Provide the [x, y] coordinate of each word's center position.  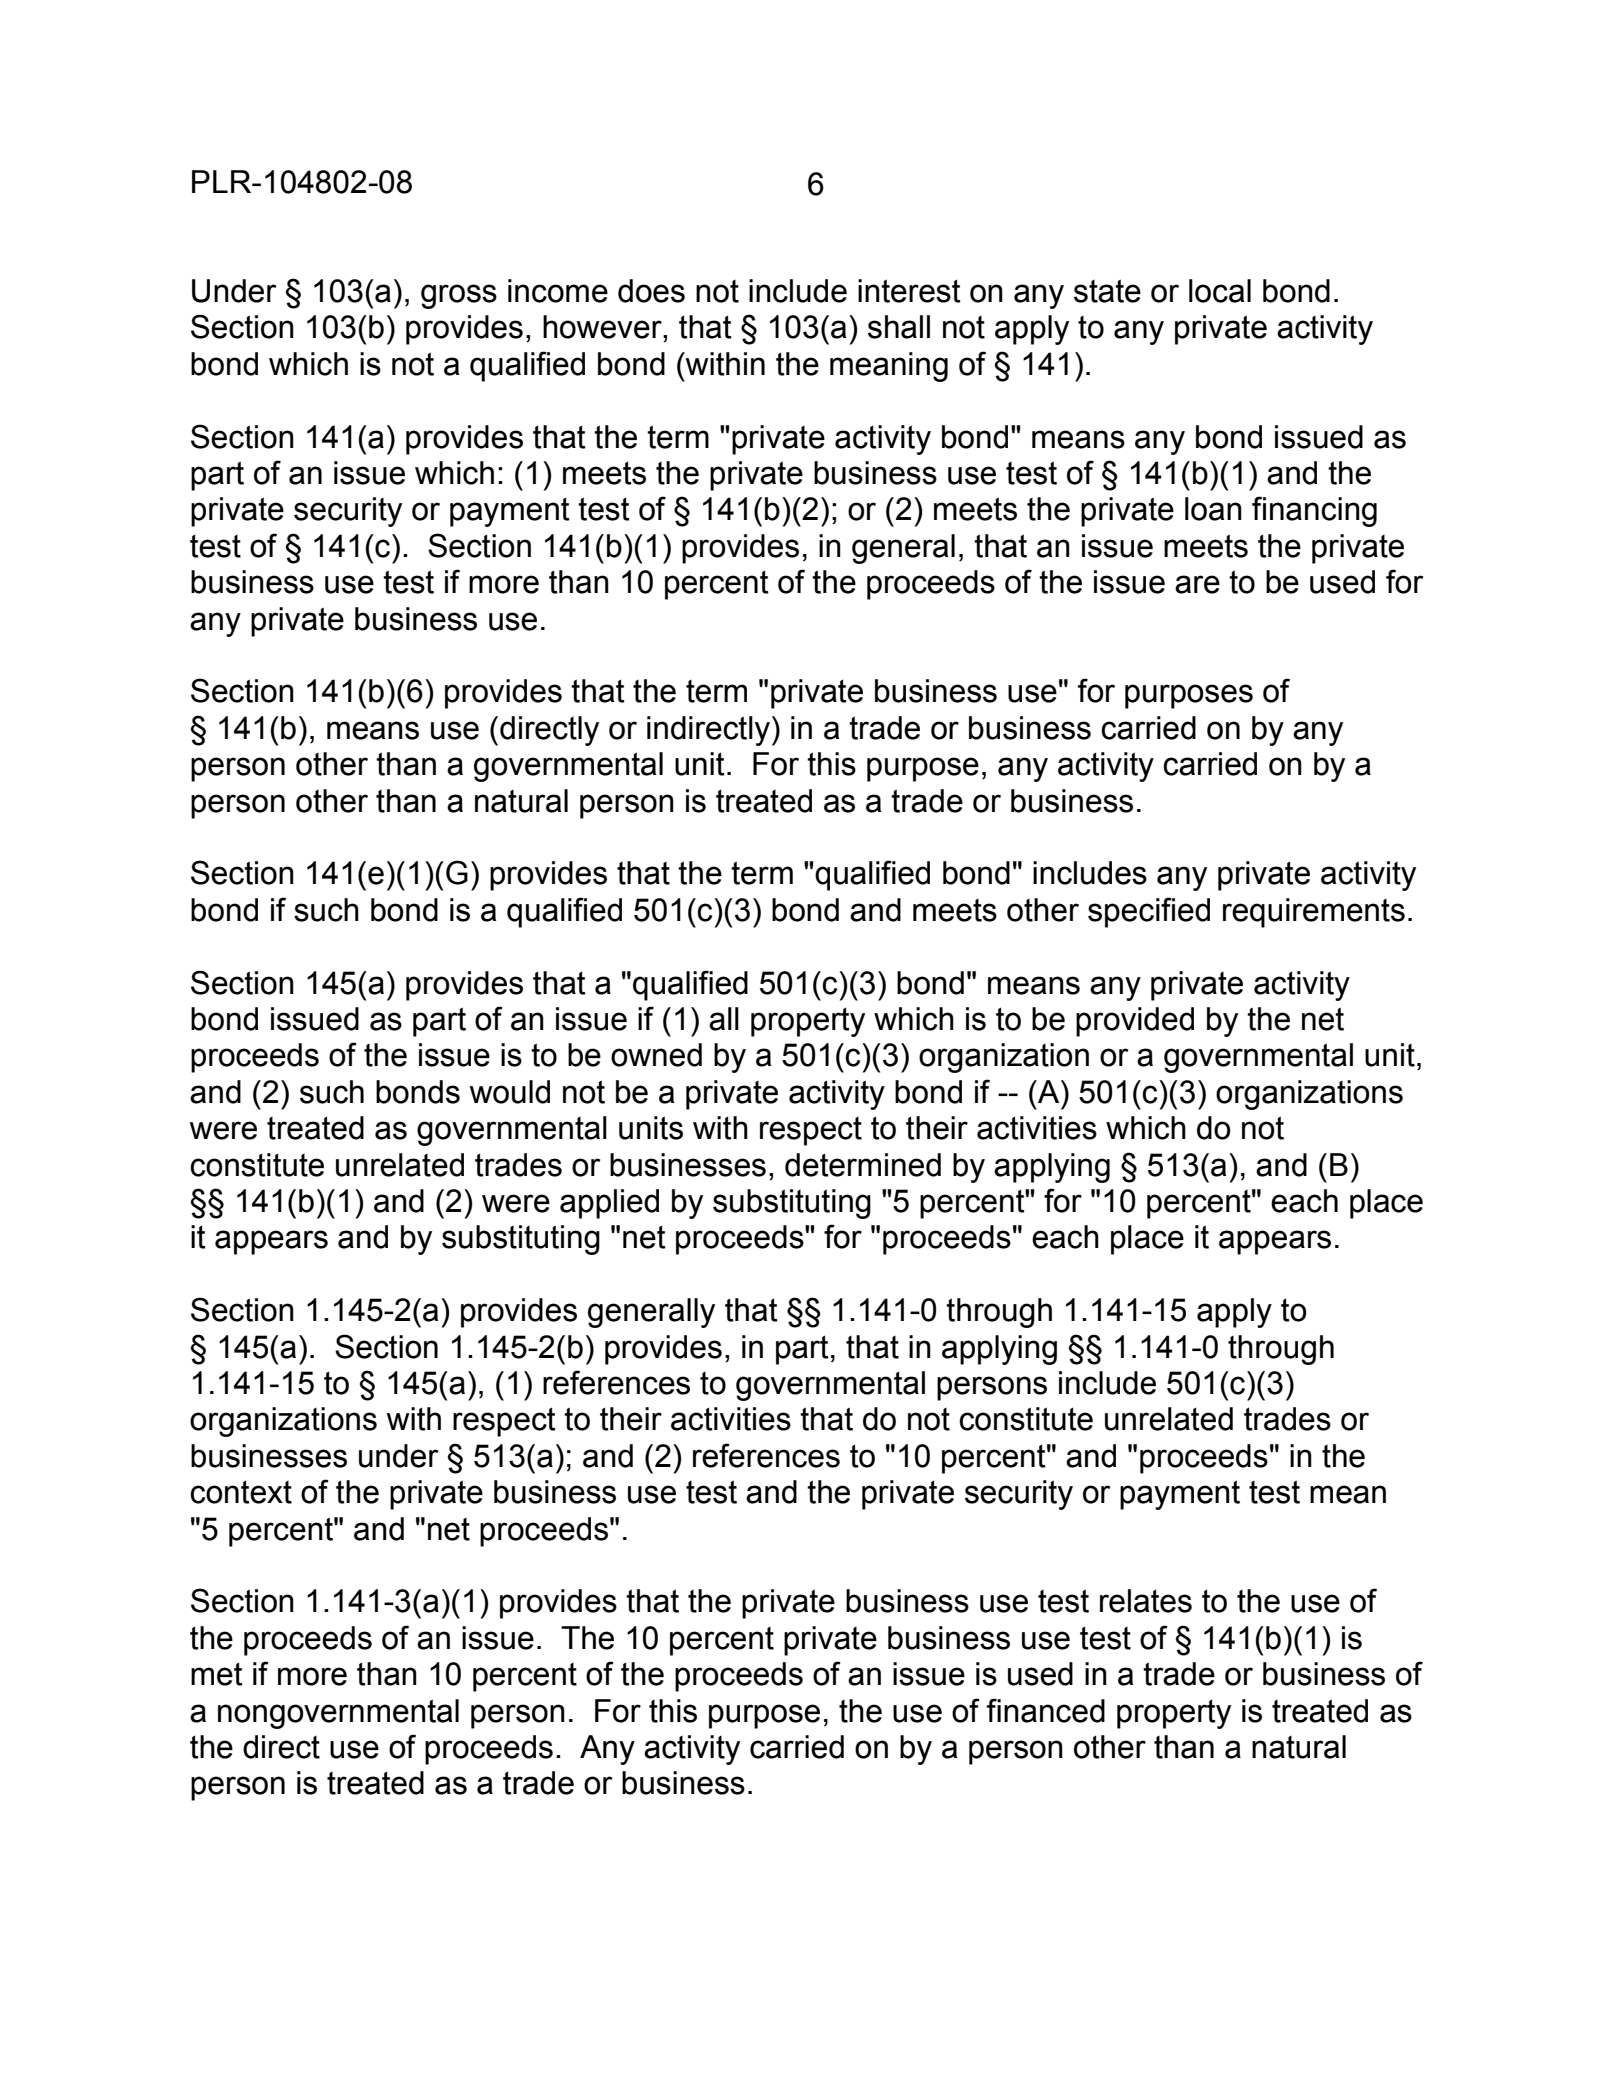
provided [1135, 1022]
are [1197, 584]
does [651, 291]
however [603, 327]
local [1220, 291]
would [510, 1092]
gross [459, 296]
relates [1146, 1601]
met [217, 1674]
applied [609, 1204]
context [241, 1492]
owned [656, 1055]
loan [1213, 509]
